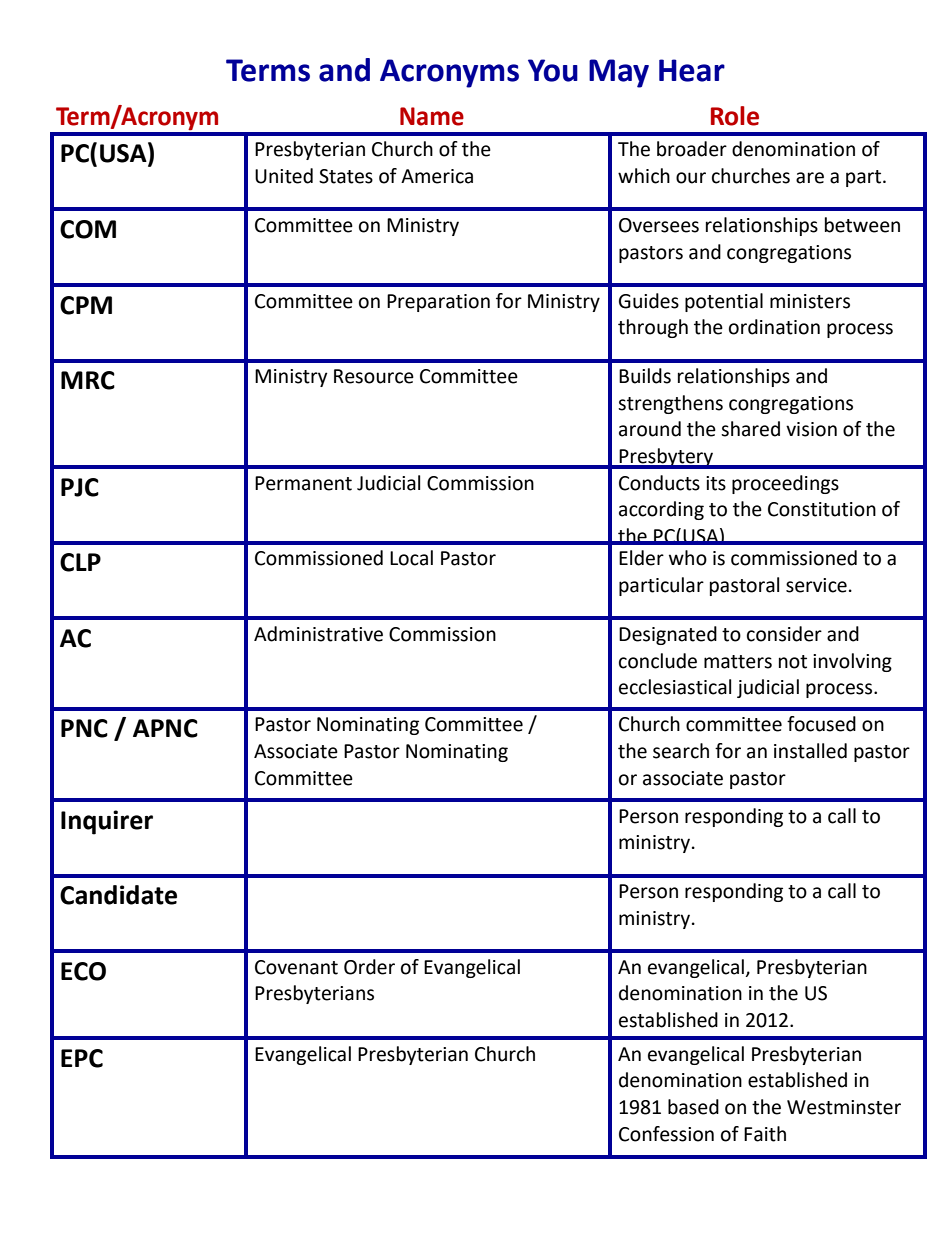 The height and width of the screenshot is (1233, 952). Describe the element at coordinates (666, 1134) in the screenshot. I see `Confession` at that location.
